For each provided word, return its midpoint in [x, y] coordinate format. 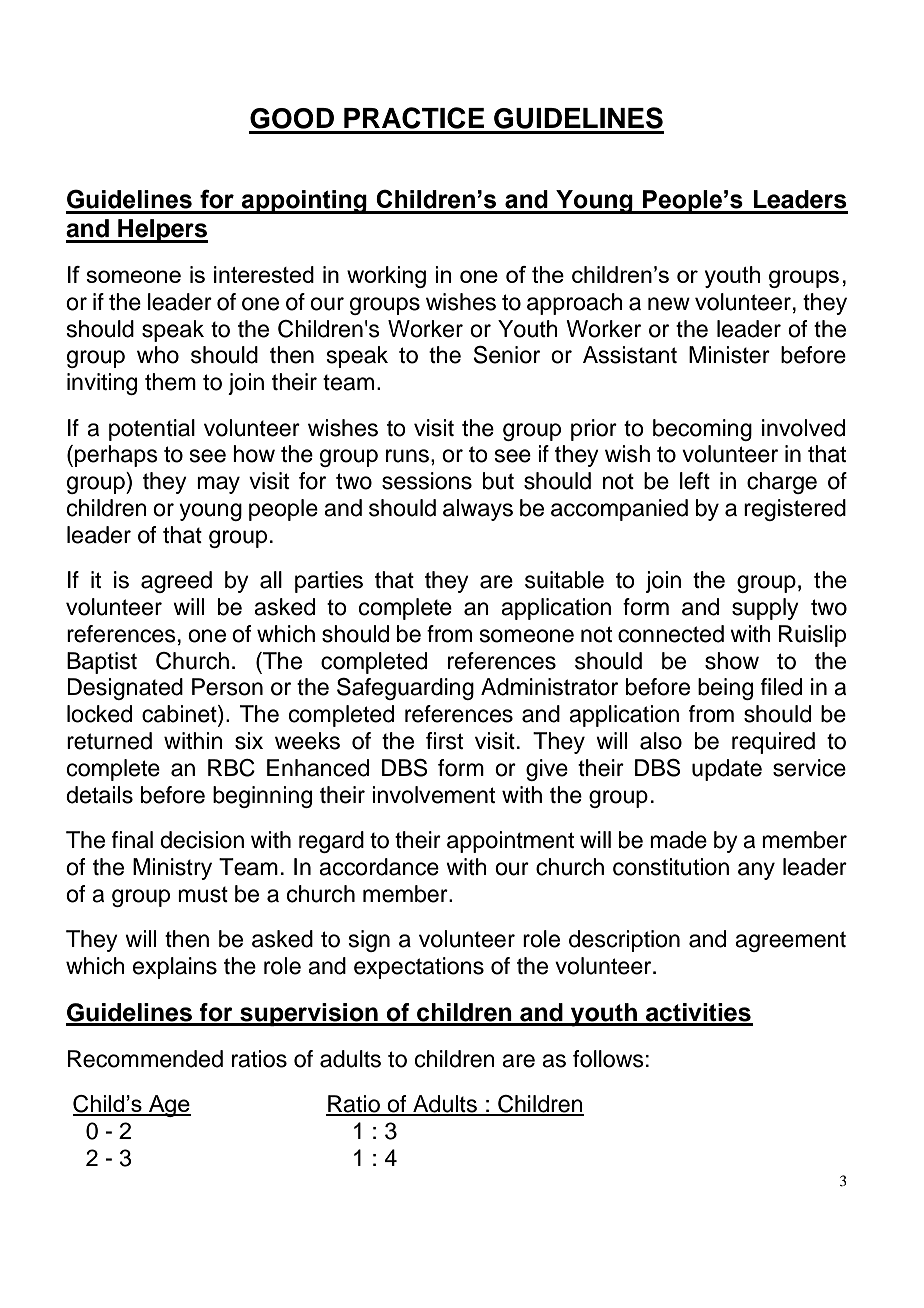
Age [169, 1106]
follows [608, 1059]
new [669, 304]
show [732, 661]
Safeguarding [405, 689]
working [386, 277]
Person [227, 687]
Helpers [162, 231]
